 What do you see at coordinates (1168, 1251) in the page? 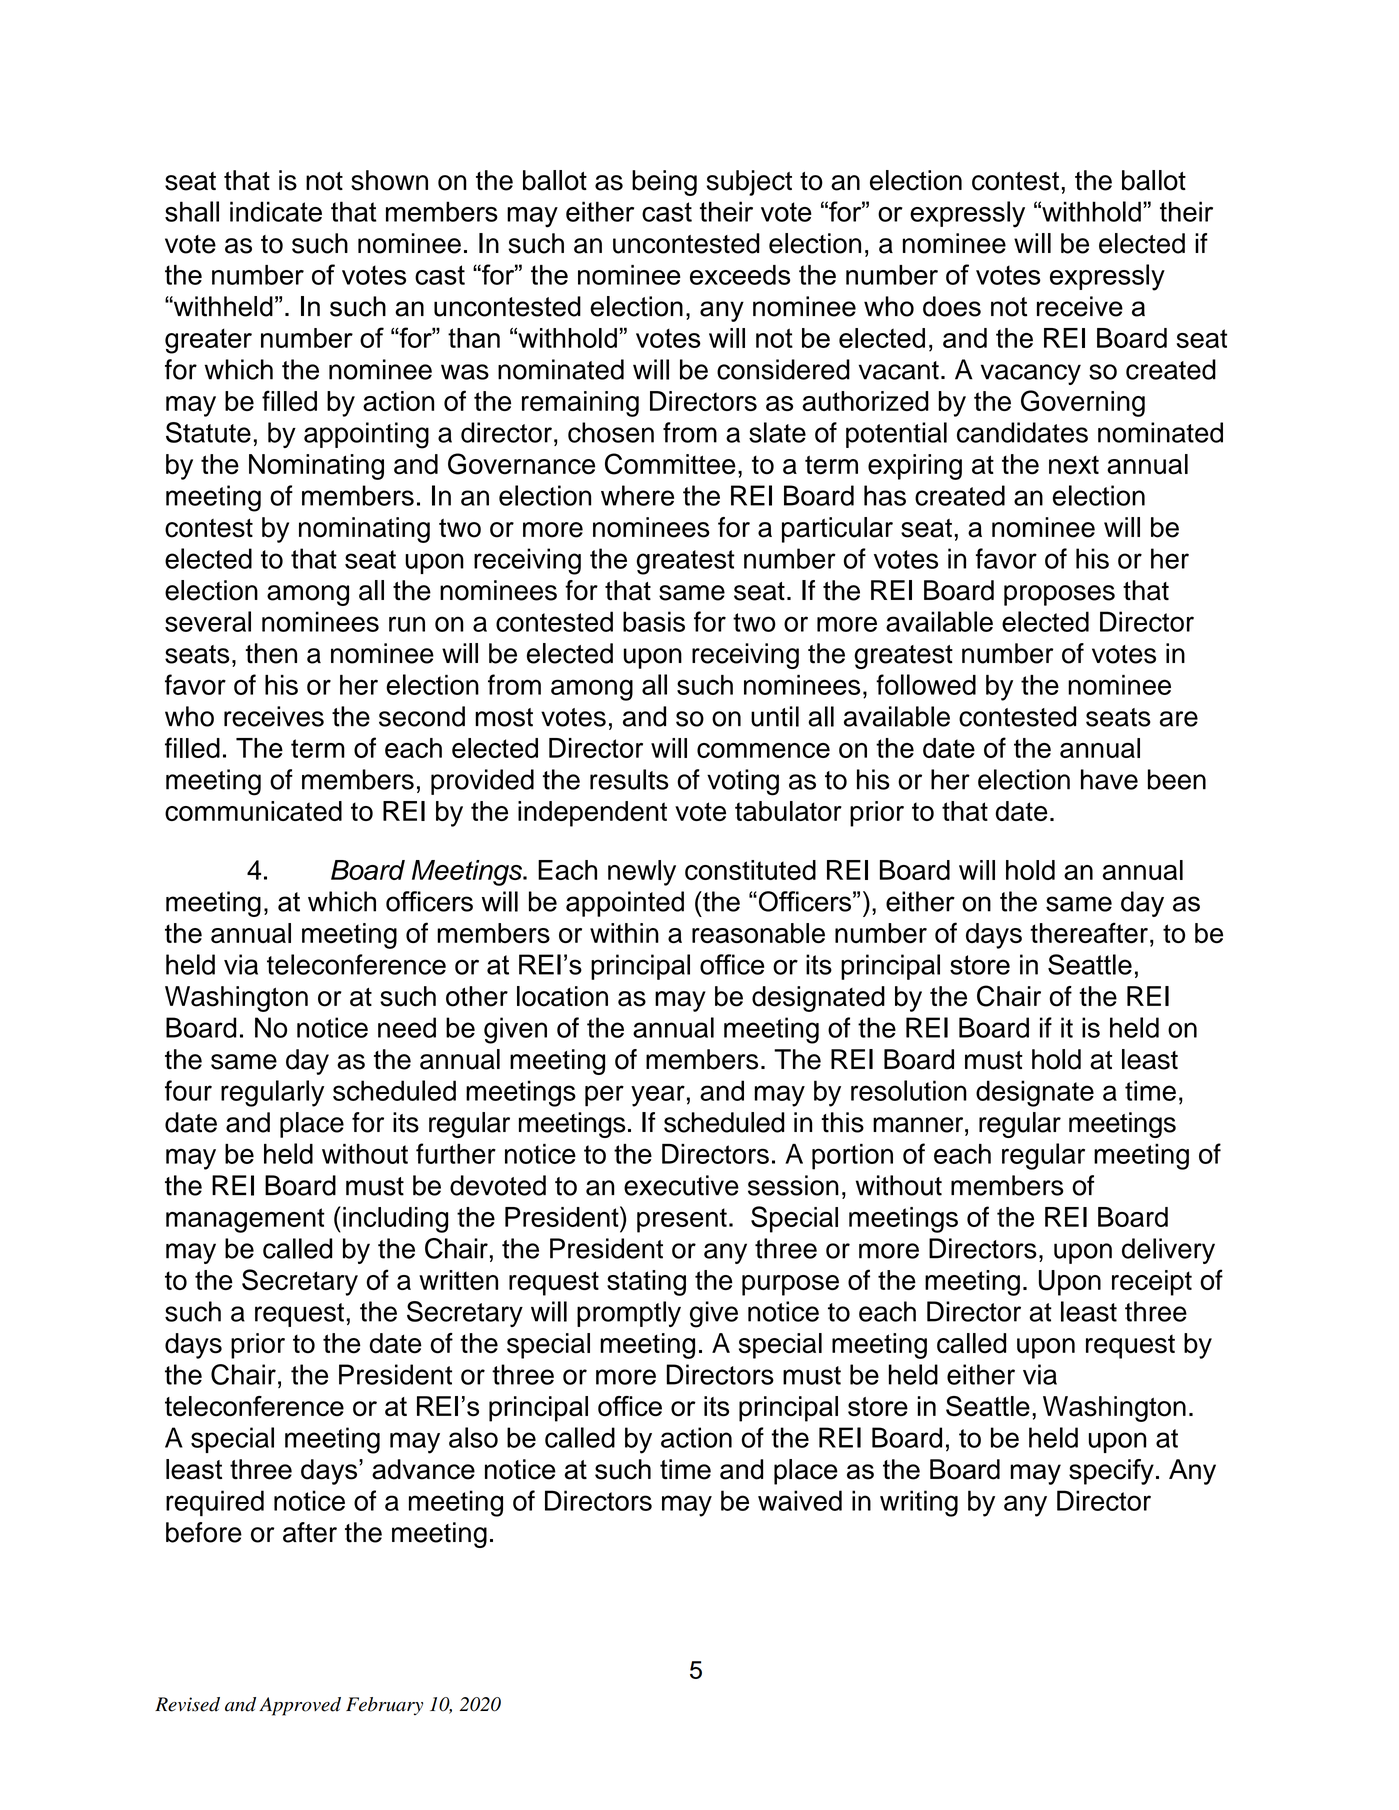
I see `delivery` at bounding box center [1168, 1251].
